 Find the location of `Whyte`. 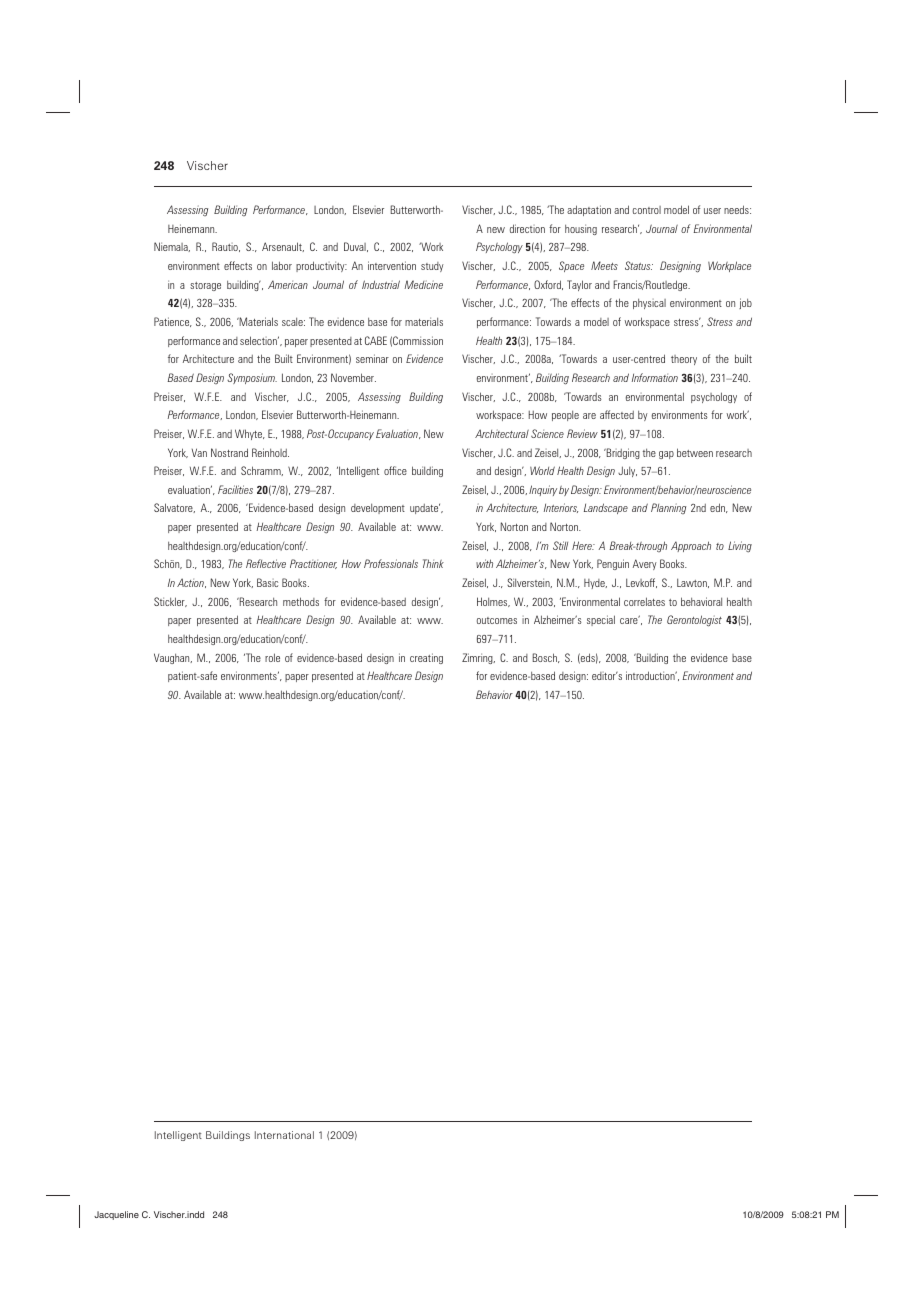

Whyte is located at coordinates (250, 434).
